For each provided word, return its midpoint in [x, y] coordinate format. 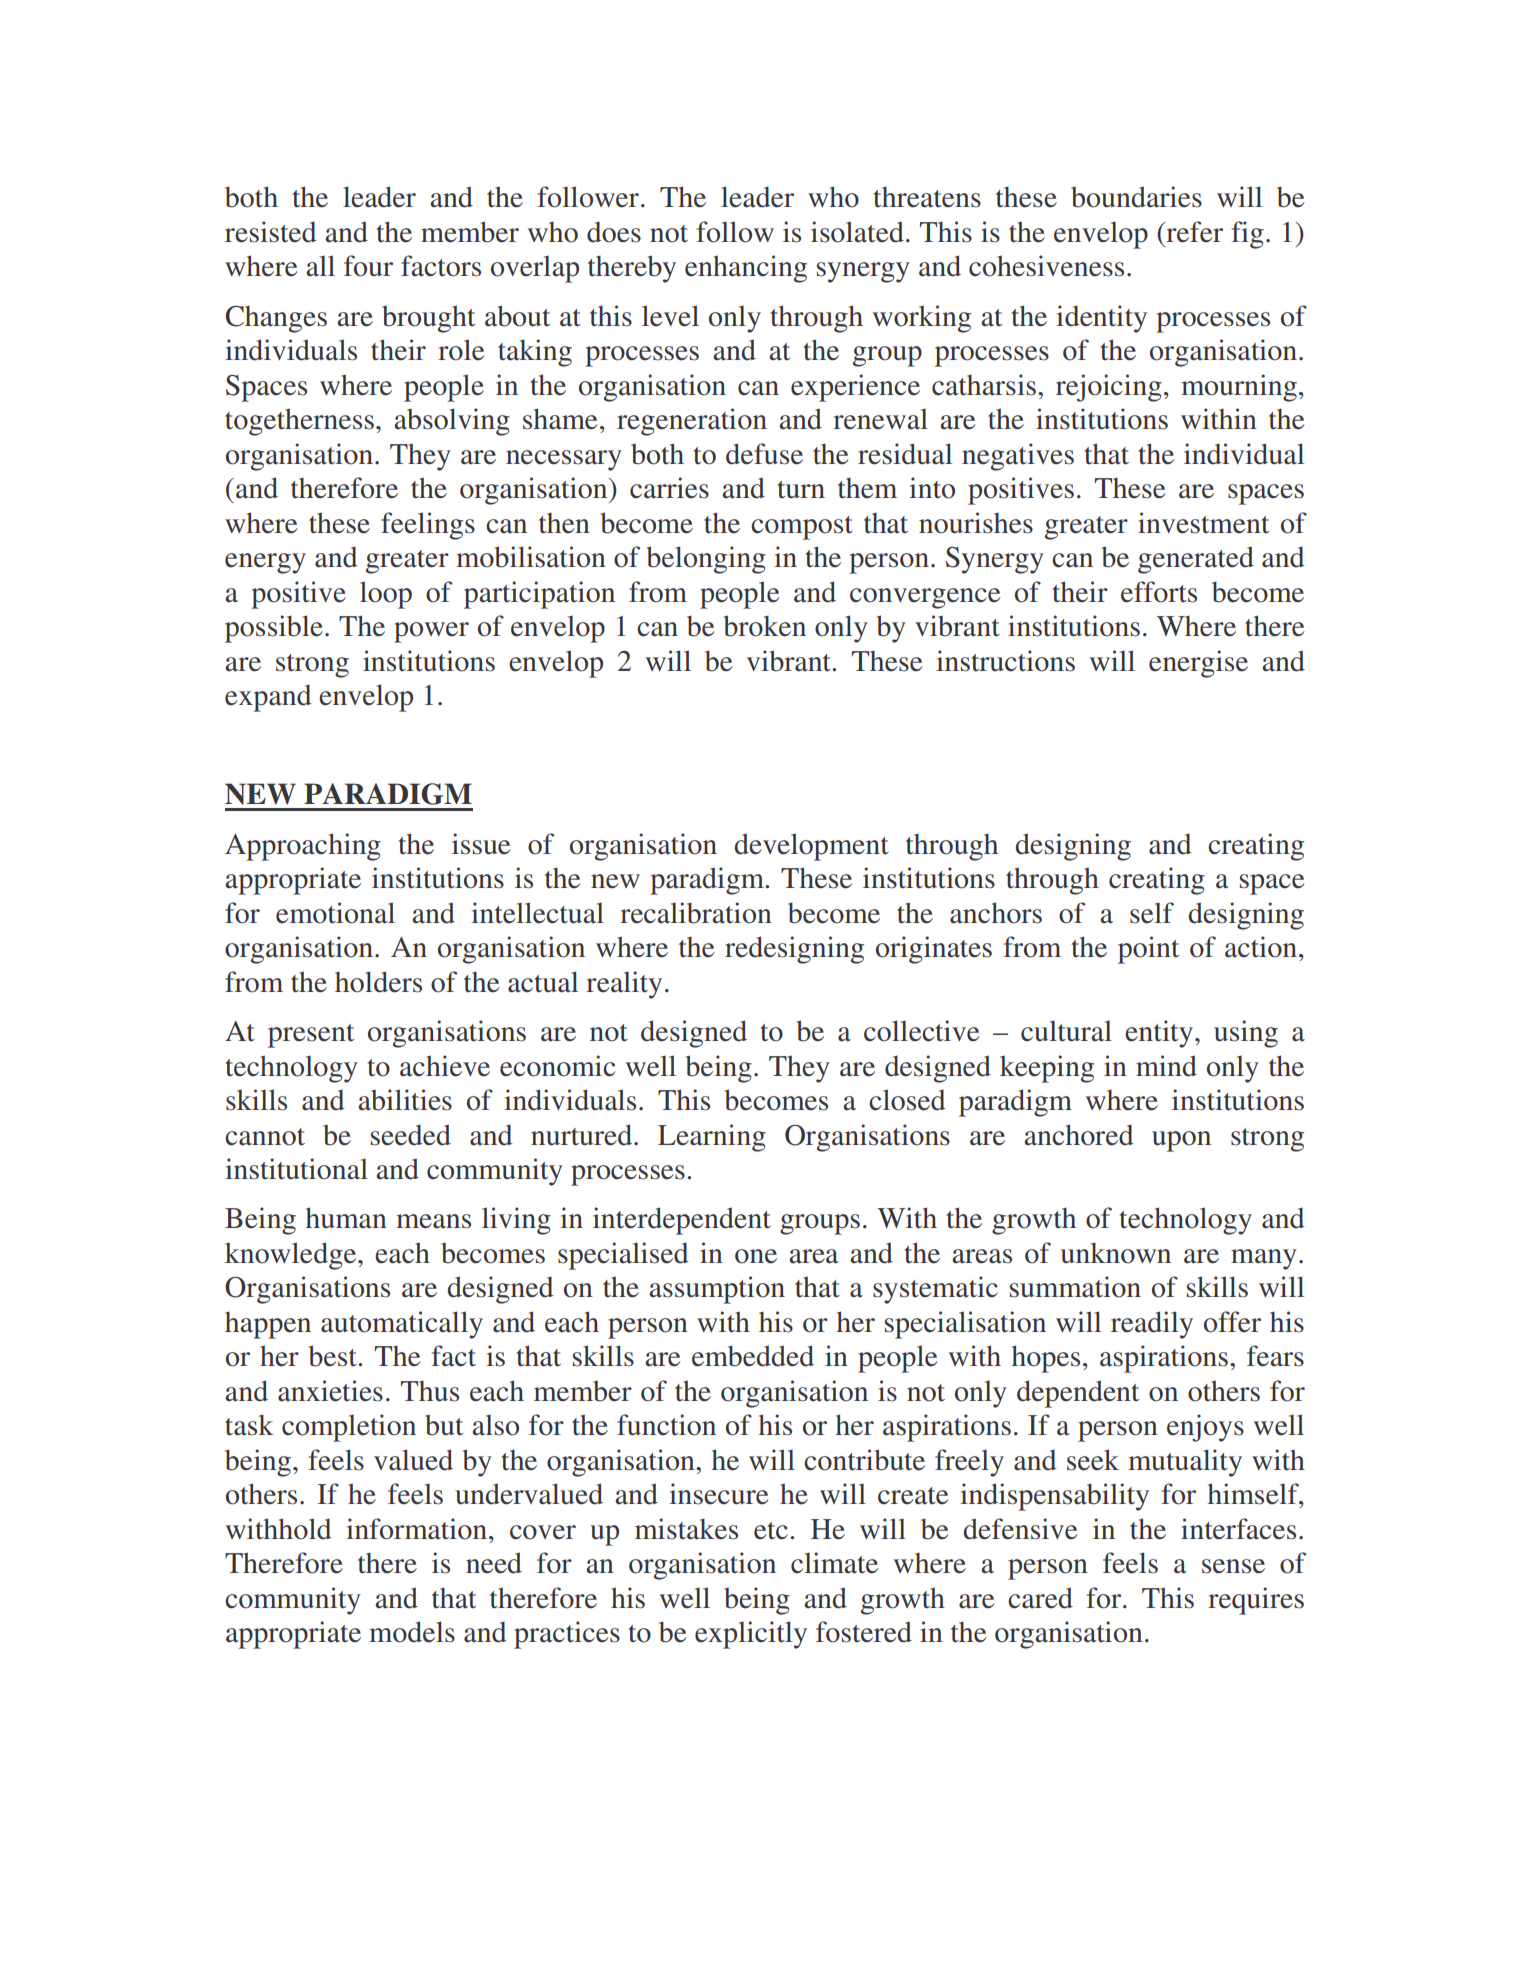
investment [1203, 523]
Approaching [303, 847]
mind [1166, 1066]
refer [1193, 232]
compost [802, 528]
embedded [753, 1356]
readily [1152, 1325]
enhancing [746, 269]
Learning [712, 1138]
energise [1198, 664]
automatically [402, 1325]
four [368, 266]
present [311, 1036]
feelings [428, 526]
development [811, 847]
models [412, 1632]
